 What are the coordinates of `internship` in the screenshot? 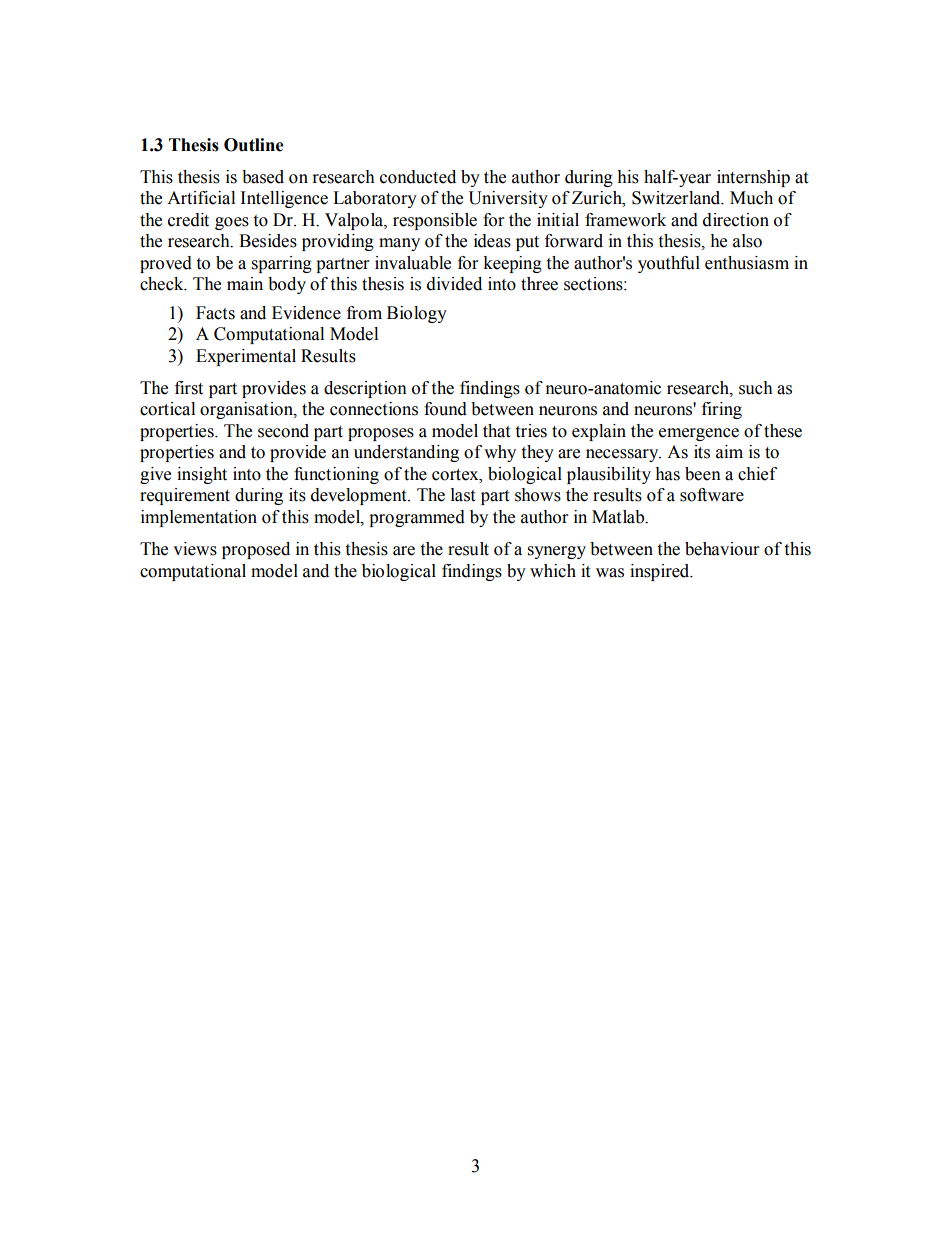 It's located at (753, 178).
